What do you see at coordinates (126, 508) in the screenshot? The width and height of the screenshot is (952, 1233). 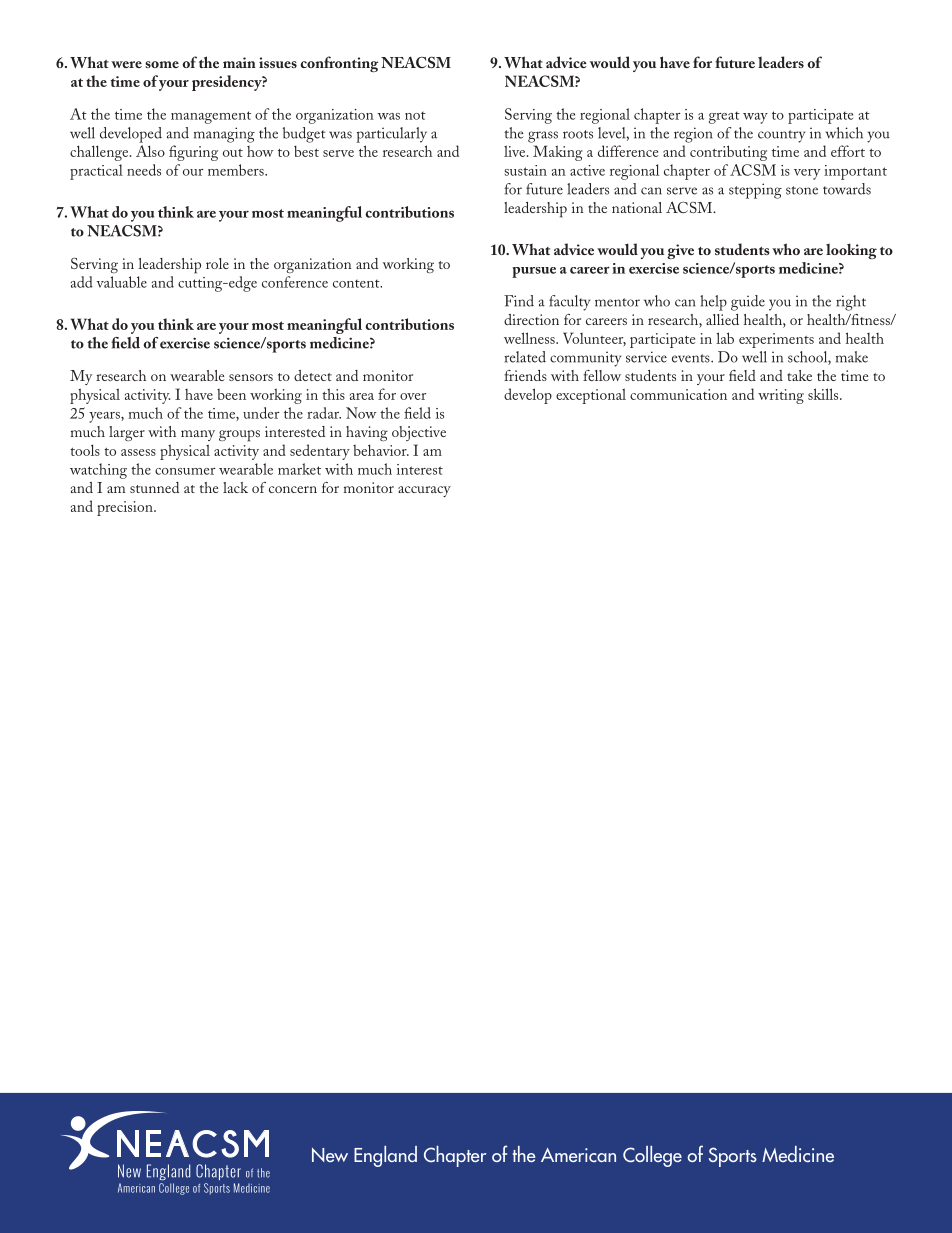 I see `precision` at bounding box center [126, 508].
